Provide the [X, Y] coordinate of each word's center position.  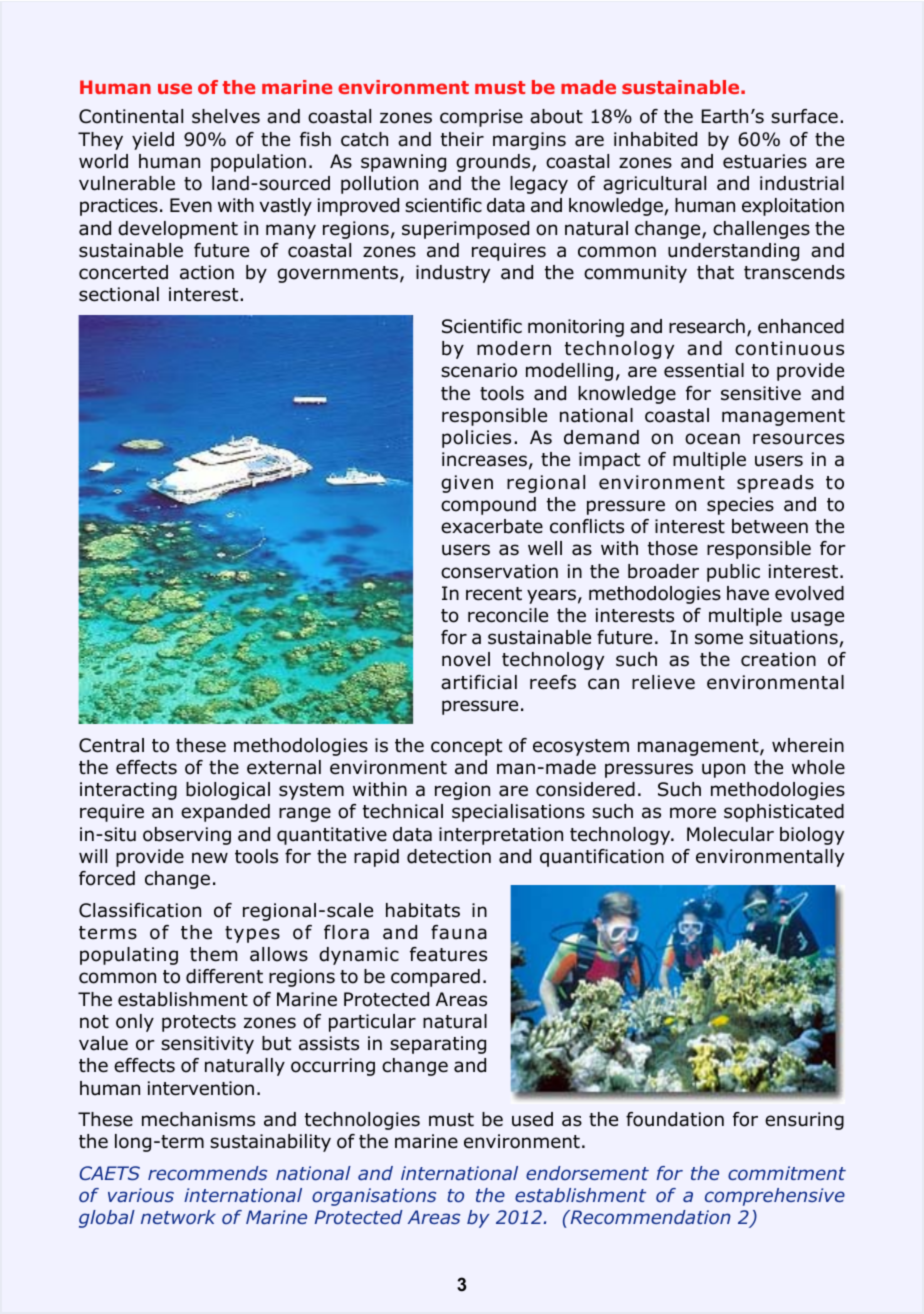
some [719, 639]
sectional [119, 294]
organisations [374, 1197]
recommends [207, 1173]
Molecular [730, 834]
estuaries [765, 161]
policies [476, 439]
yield [153, 141]
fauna [459, 932]
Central [111, 745]
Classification [140, 910]
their [462, 139]
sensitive [761, 393]
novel [466, 659]
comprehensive [775, 1197]
